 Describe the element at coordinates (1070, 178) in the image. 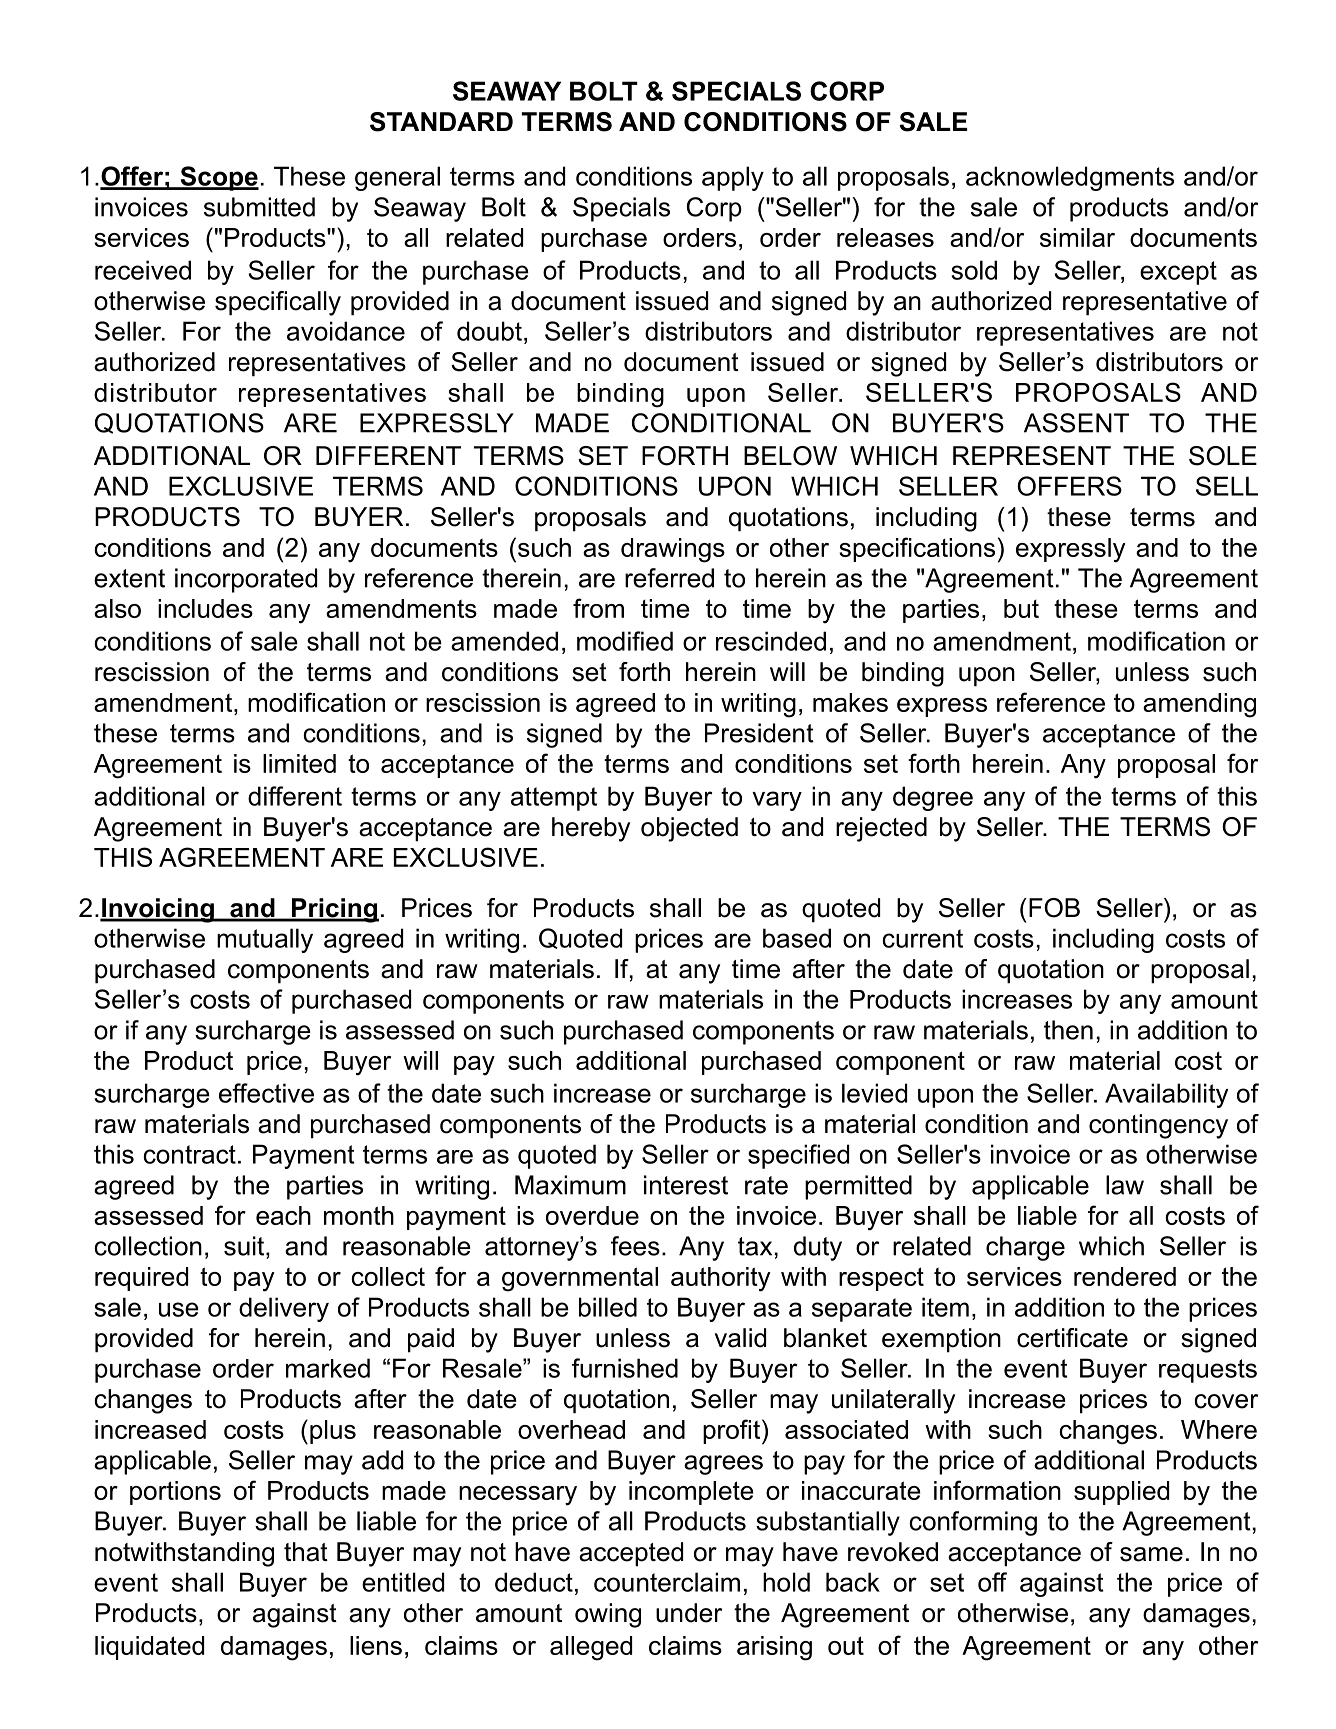

I see `acknowledgments` at that location.
